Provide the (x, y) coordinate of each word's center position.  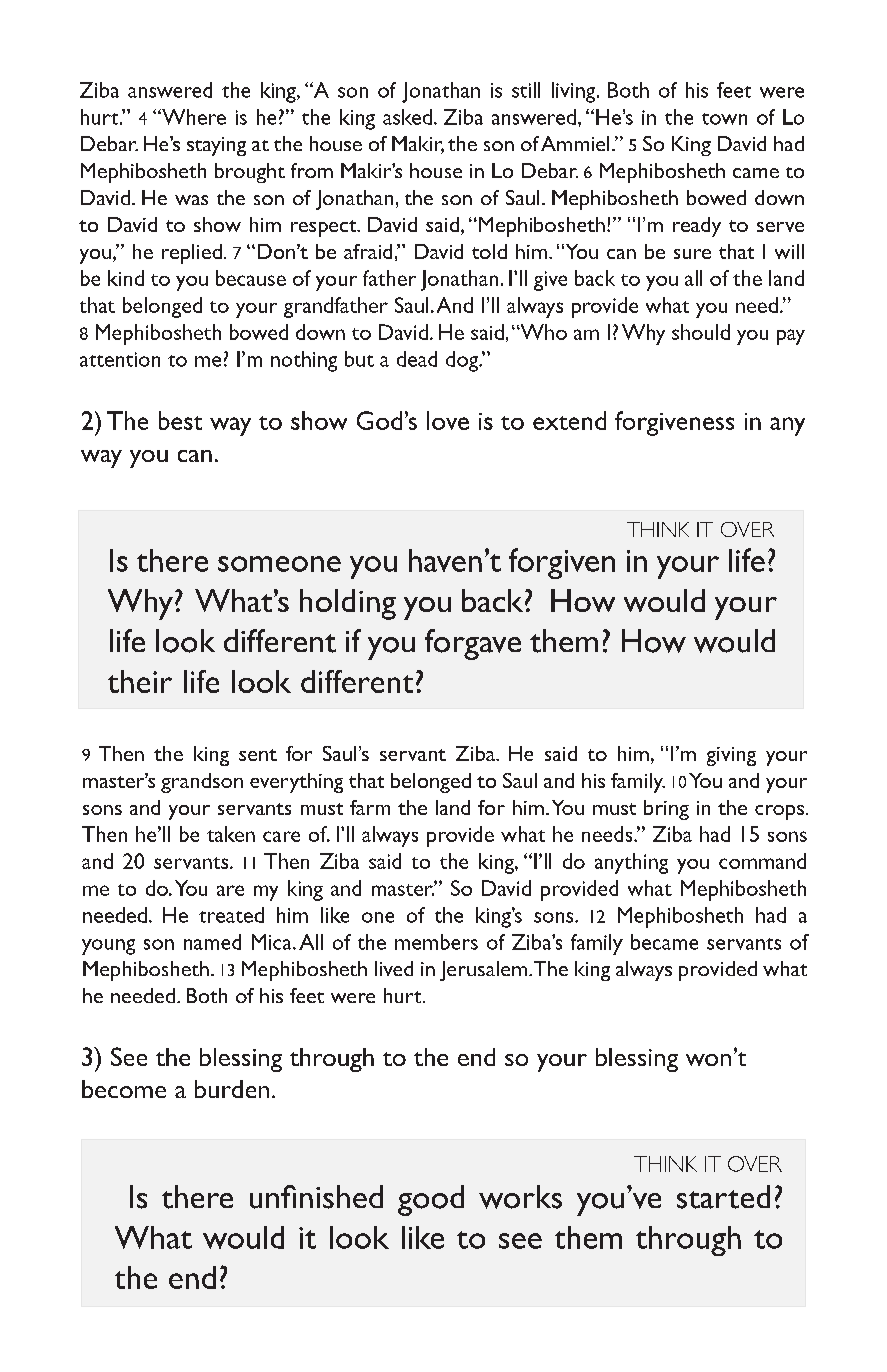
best (180, 420)
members (436, 942)
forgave (473, 644)
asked (407, 117)
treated (231, 915)
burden (232, 1089)
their (140, 681)
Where (193, 117)
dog (463, 361)
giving (731, 756)
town (724, 119)
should (701, 332)
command (762, 861)
